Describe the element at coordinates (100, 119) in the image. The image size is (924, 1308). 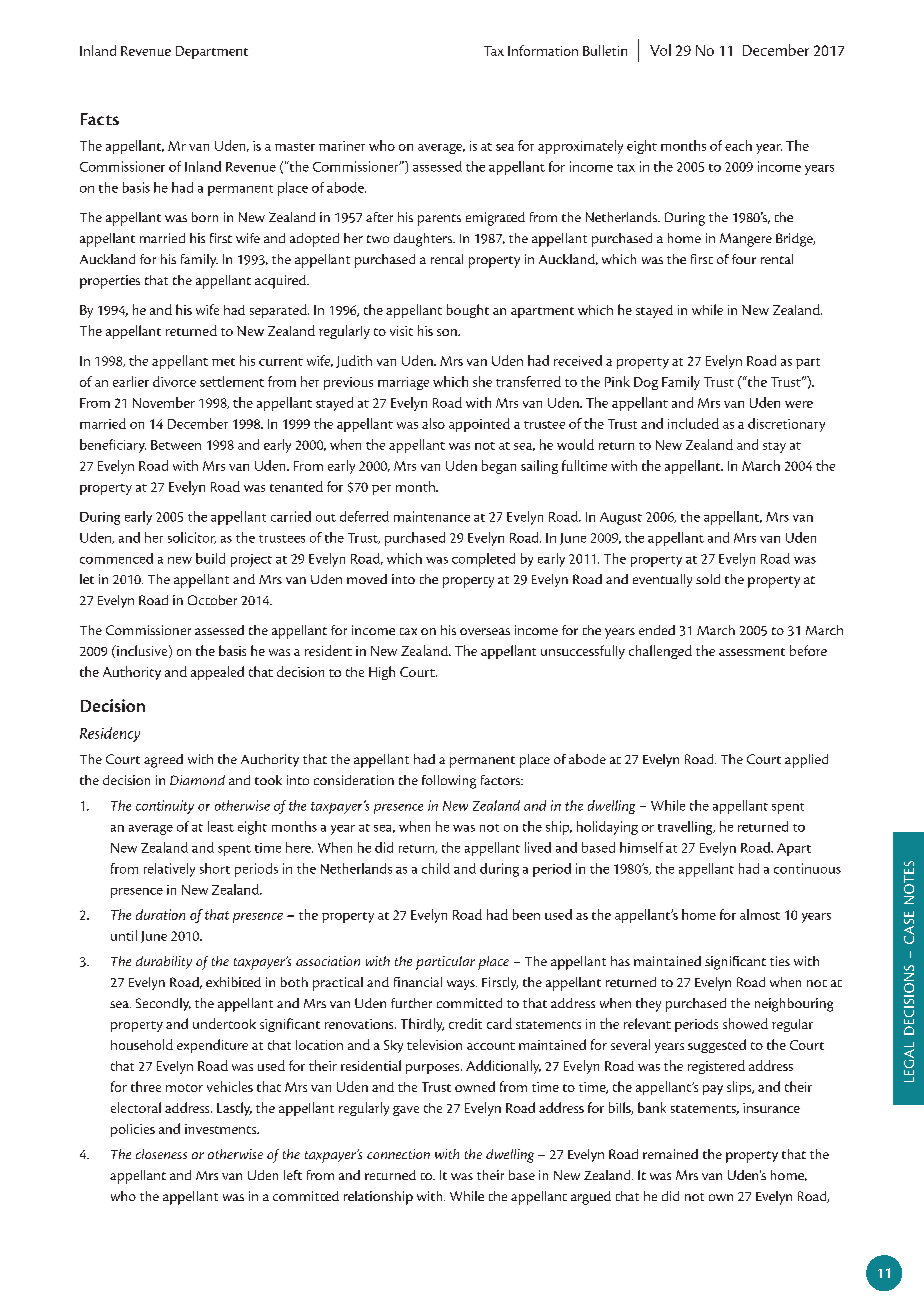
I see `Facts` at that location.
